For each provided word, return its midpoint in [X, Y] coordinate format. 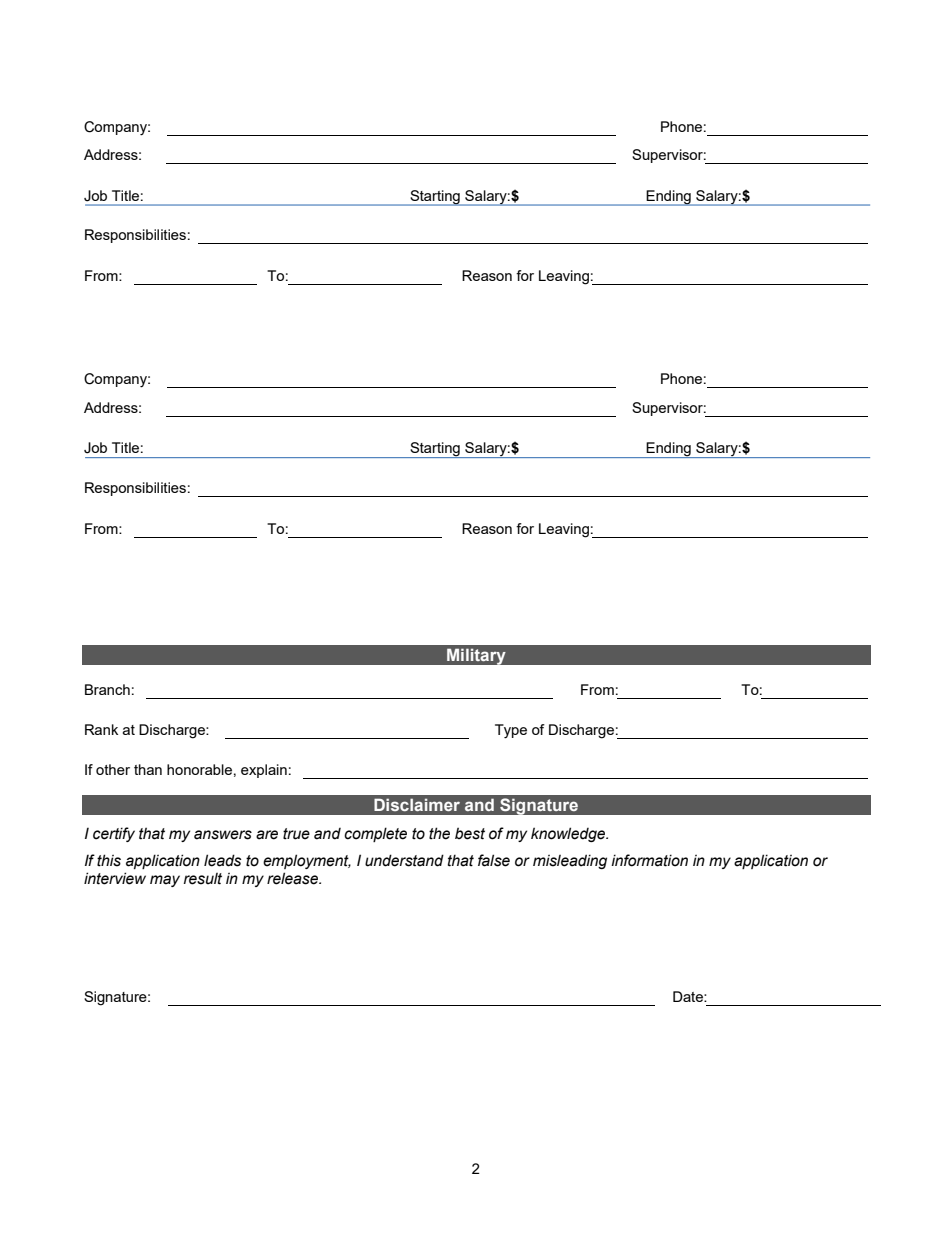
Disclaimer [417, 804]
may [165, 881]
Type [511, 731]
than [148, 769]
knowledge [569, 834]
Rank [101, 729]
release [293, 878]
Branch [107, 689]
